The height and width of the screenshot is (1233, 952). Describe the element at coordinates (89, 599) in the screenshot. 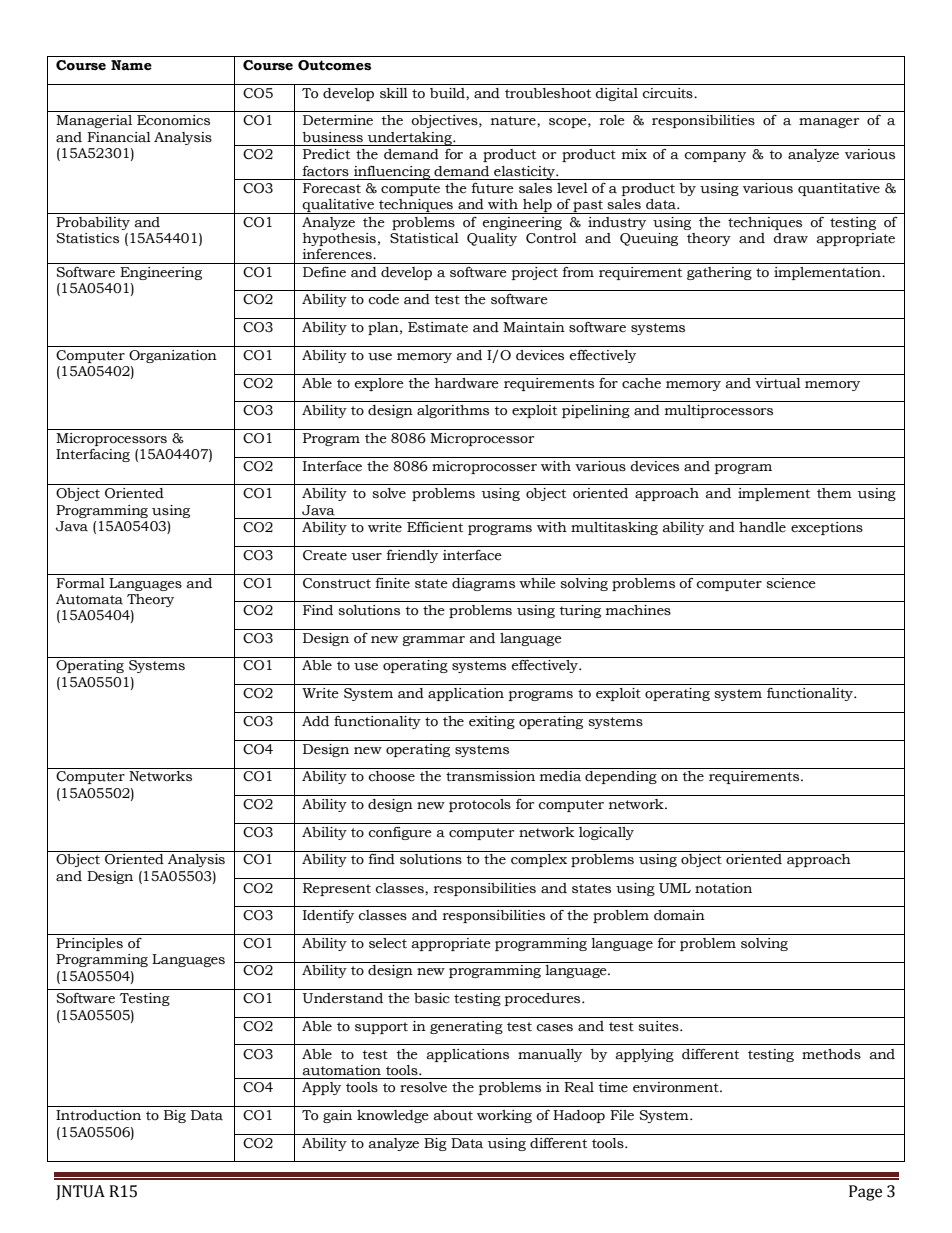

I see `Automata` at that location.
